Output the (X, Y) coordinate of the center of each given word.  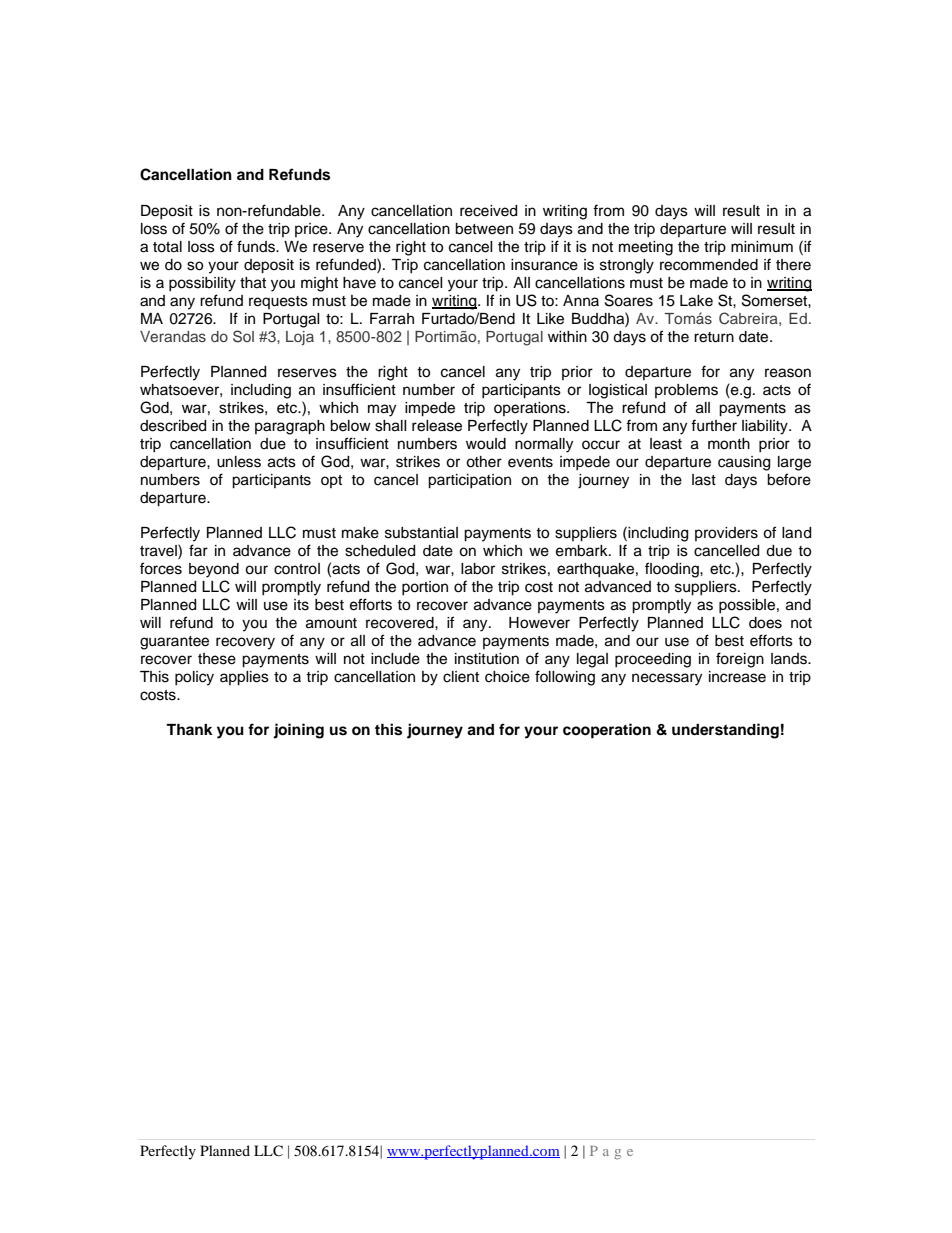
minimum (762, 246)
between (484, 229)
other (484, 462)
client (461, 677)
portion (425, 588)
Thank (189, 729)
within (567, 336)
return (714, 337)
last (704, 480)
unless (239, 462)
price (312, 230)
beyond (214, 570)
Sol (243, 336)
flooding (673, 570)
